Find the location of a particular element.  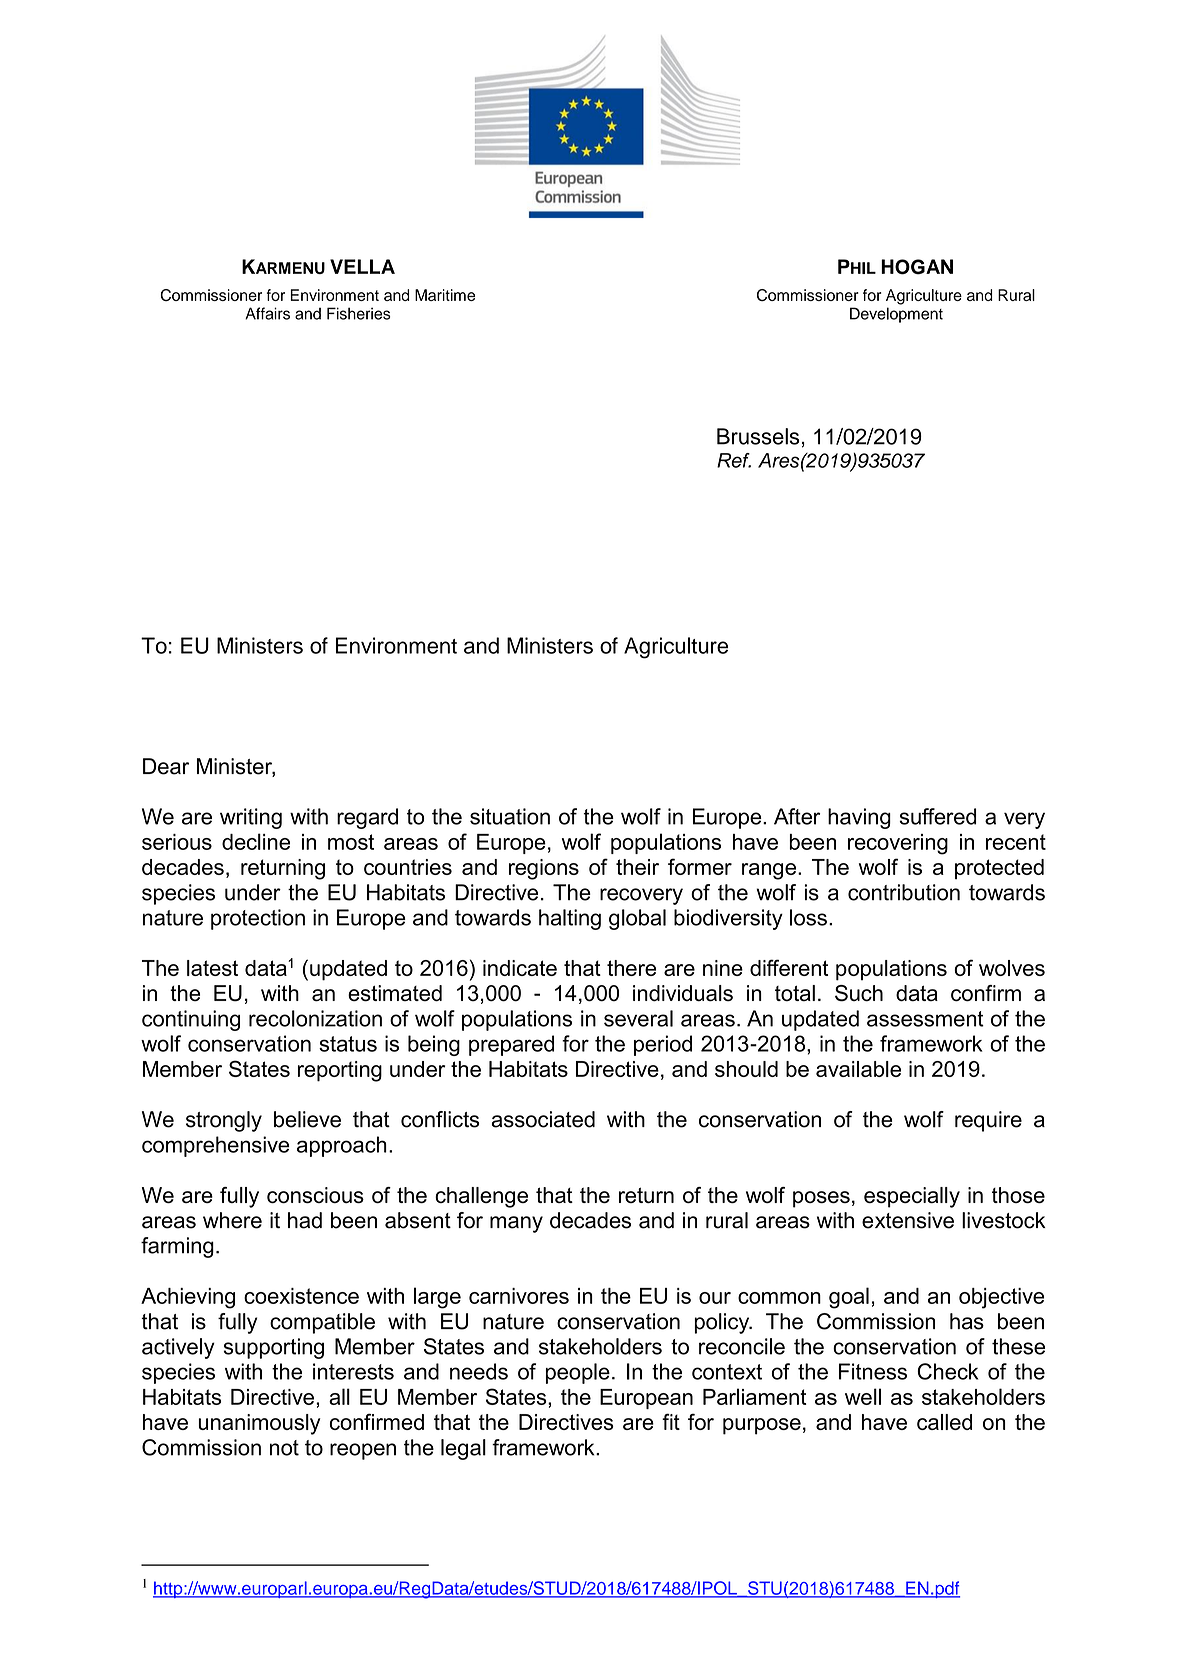

suffered is located at coordinates (937, 816).
